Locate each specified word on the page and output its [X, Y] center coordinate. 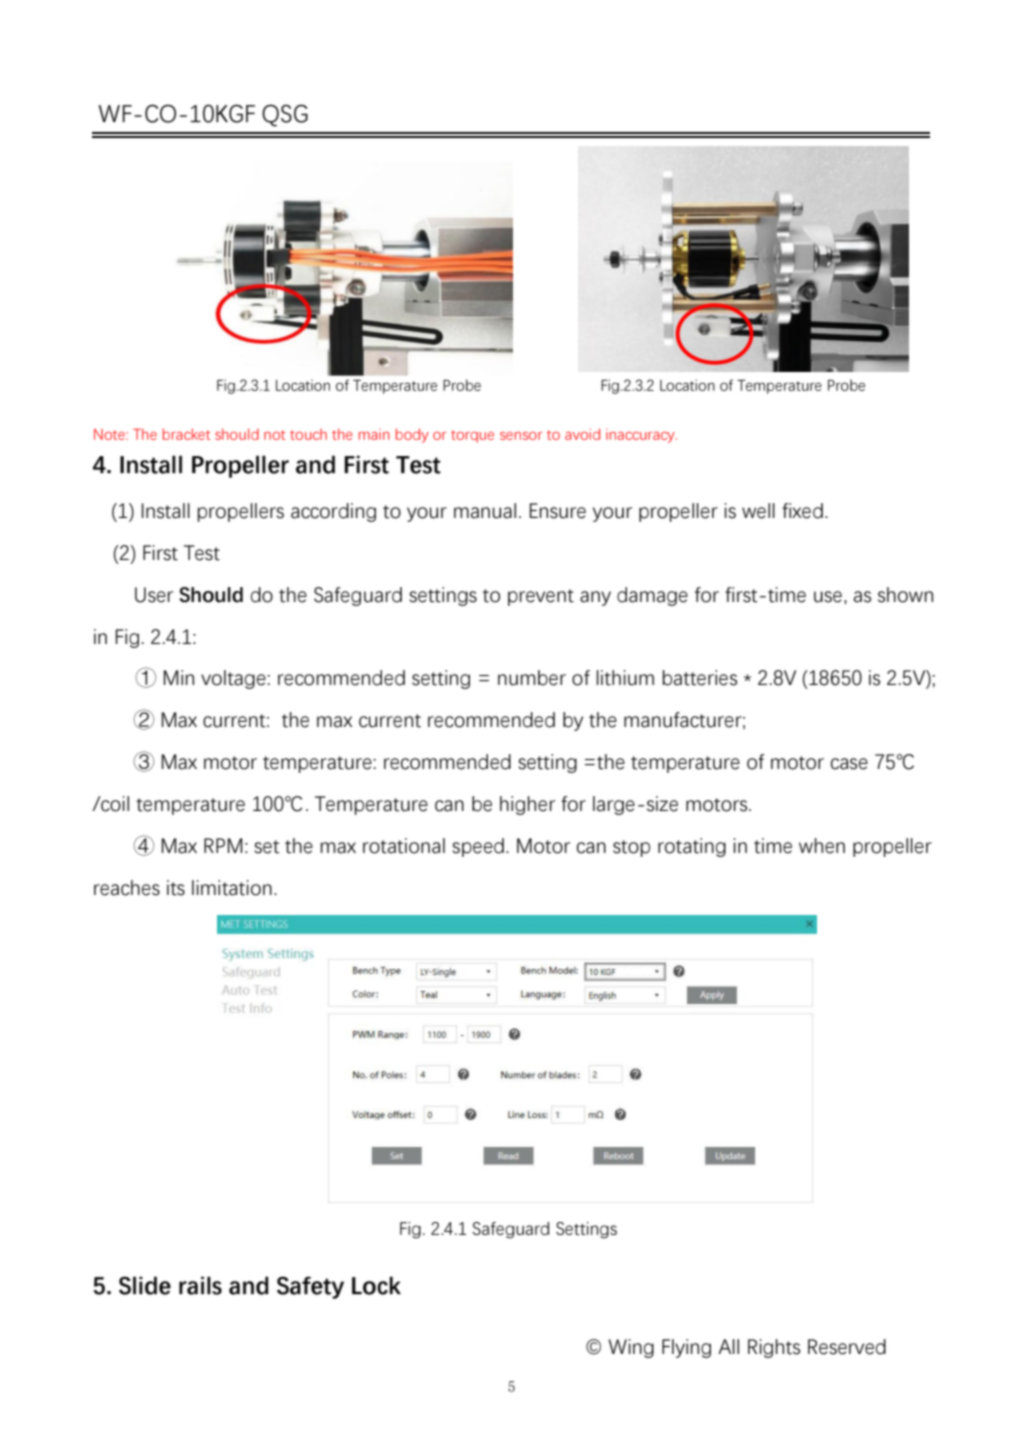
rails [200, 1285]
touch [308, 434]
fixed [802, 511]
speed [478, 847]
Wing [631, 1348]
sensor [521, 436]
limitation [232, 888]
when [822, 846]
